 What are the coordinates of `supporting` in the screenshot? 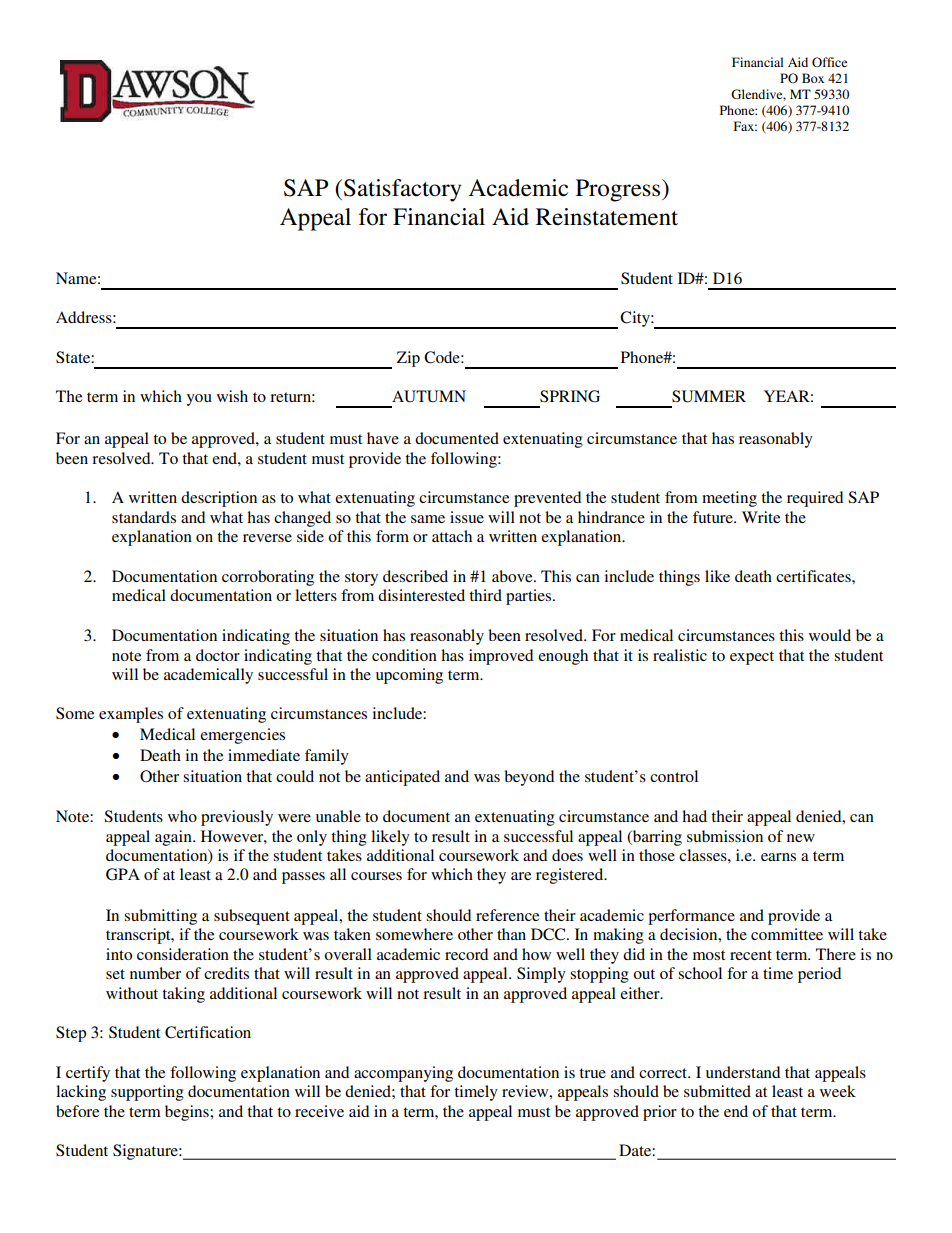 It's located at (147, 1093).
